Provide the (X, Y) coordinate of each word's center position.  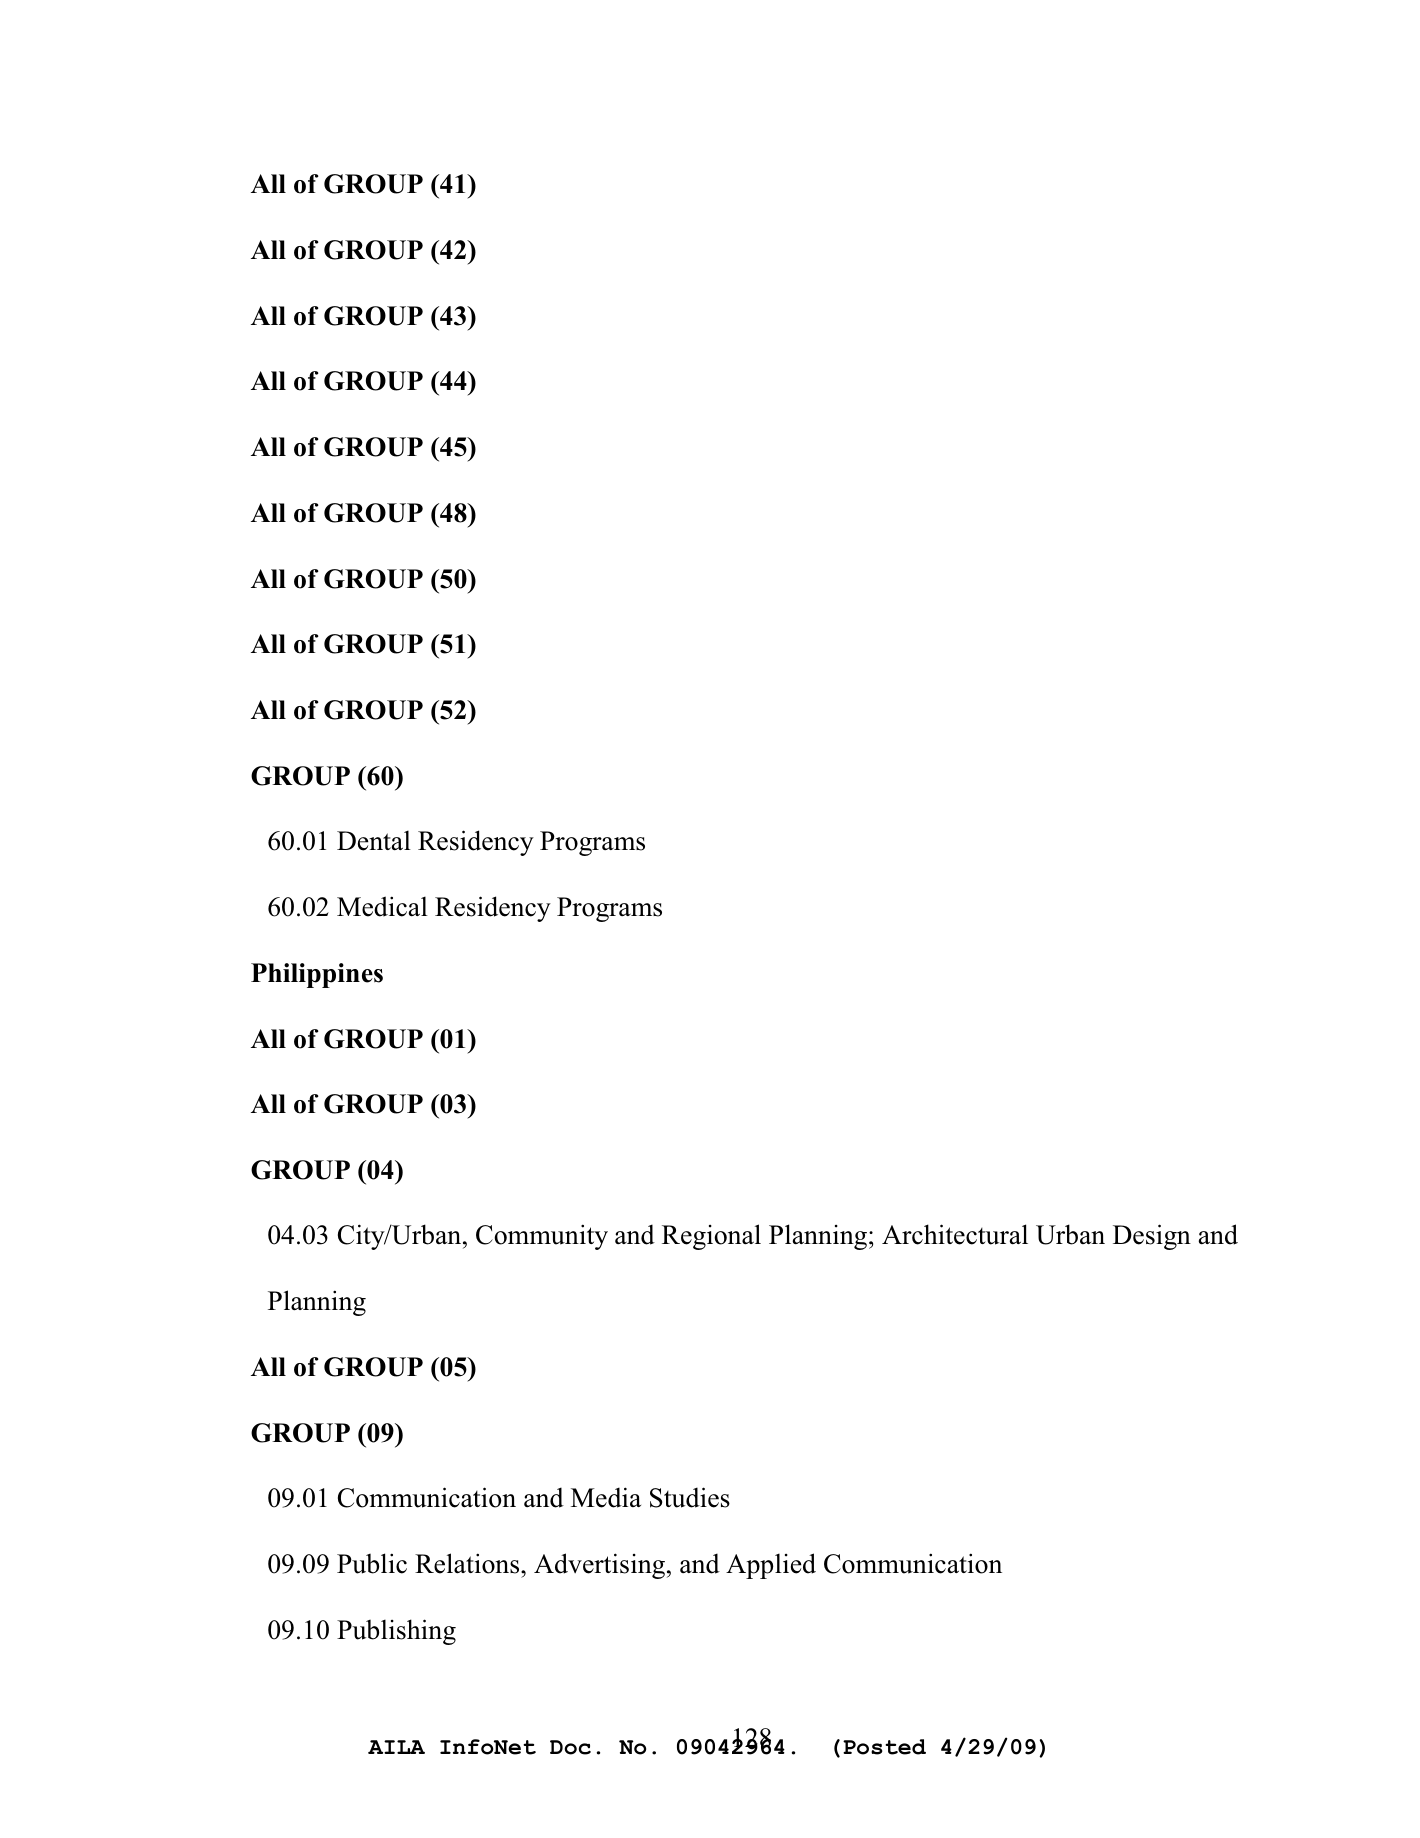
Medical (382, 906)
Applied (771, 1566)
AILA (396, 1747)
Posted (884, 1747)
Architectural (955, 1234)
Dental (374, 840)
